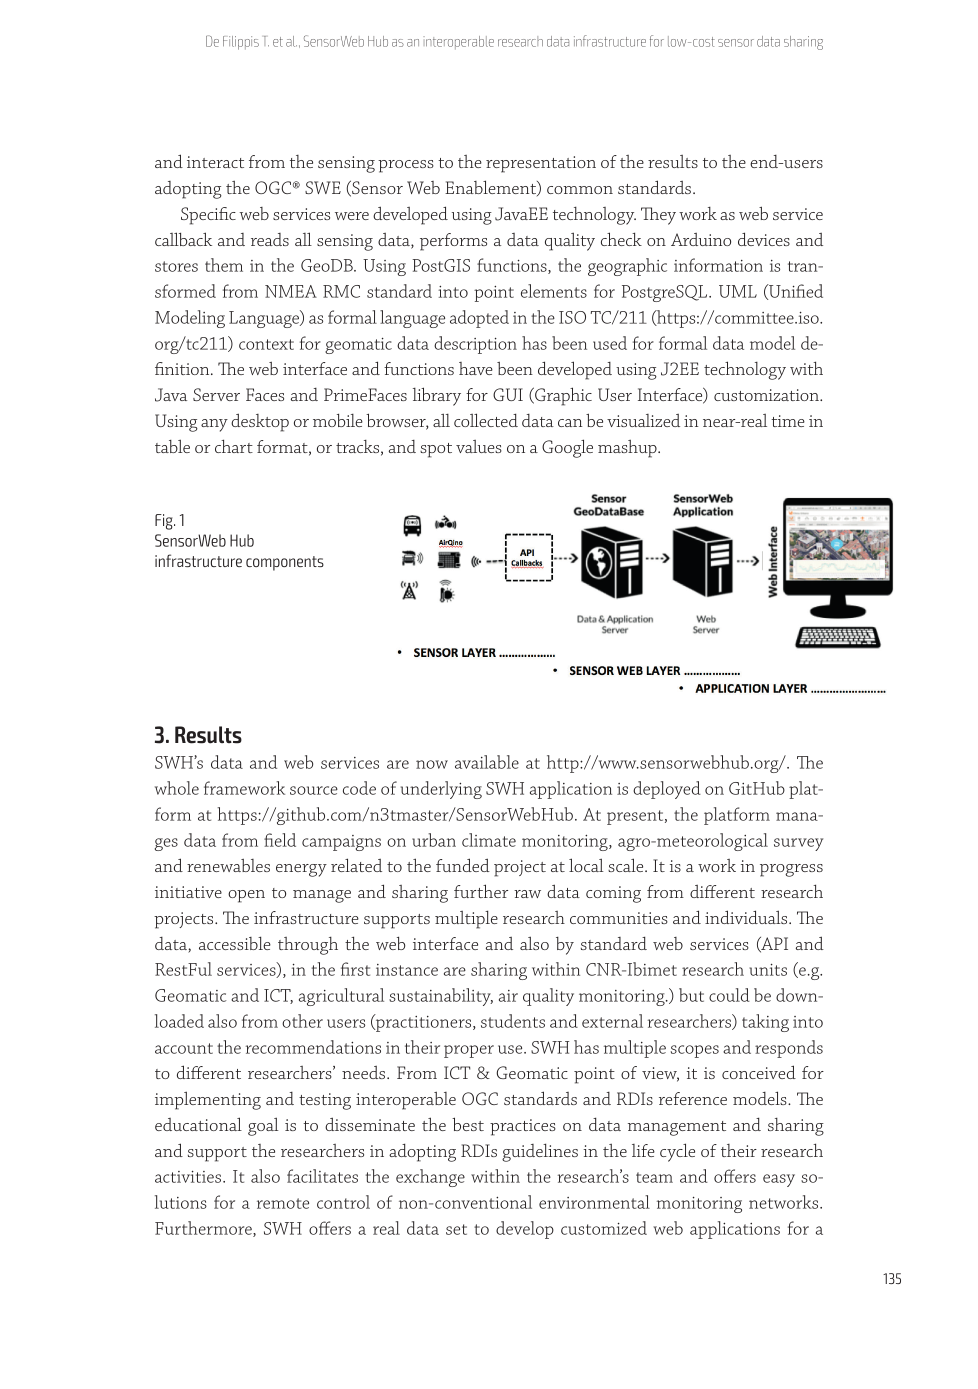 This screenshot has height=1389, width=978. Describe the element at coordinates (177, 788) in the screenshot. I see `whole` at that location.
